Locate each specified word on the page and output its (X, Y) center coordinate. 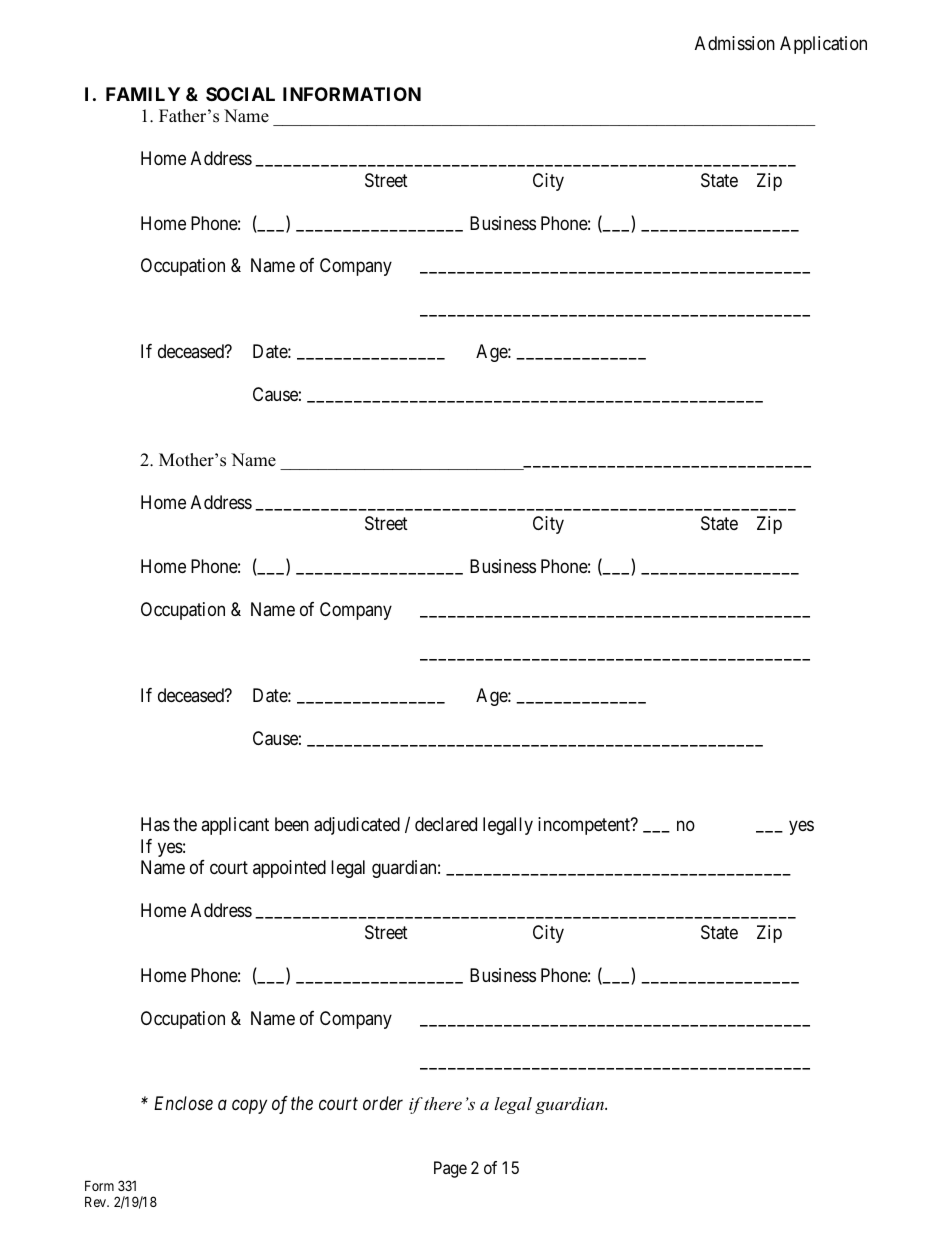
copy (249, 1107)
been (292, 824)
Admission (735, 43)
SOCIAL (240, 94)
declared (446, 824)
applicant (235, 826)
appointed (289, 869)
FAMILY (143, 94)
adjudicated (357, 826)
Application (823, 45)
